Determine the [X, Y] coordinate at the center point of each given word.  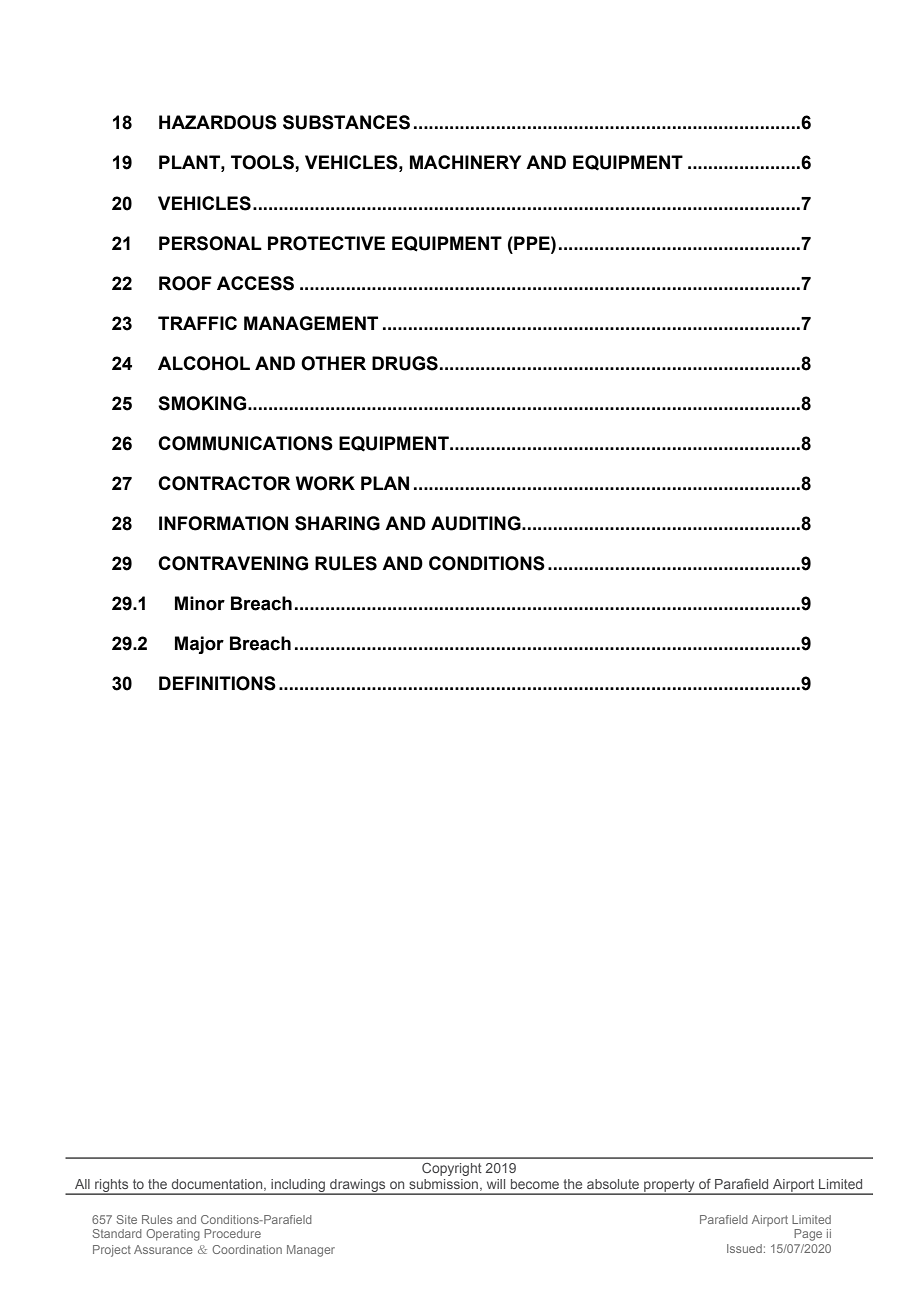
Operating [173, 1235]
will [496, 1184]
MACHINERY [465, 162]
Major [199, 645]
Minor [200, 603]
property [669, 1187]
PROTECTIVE [326, 243]
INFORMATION [223, 523]
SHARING [337, 523]
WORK [325, 483]
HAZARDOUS [218, 122]
